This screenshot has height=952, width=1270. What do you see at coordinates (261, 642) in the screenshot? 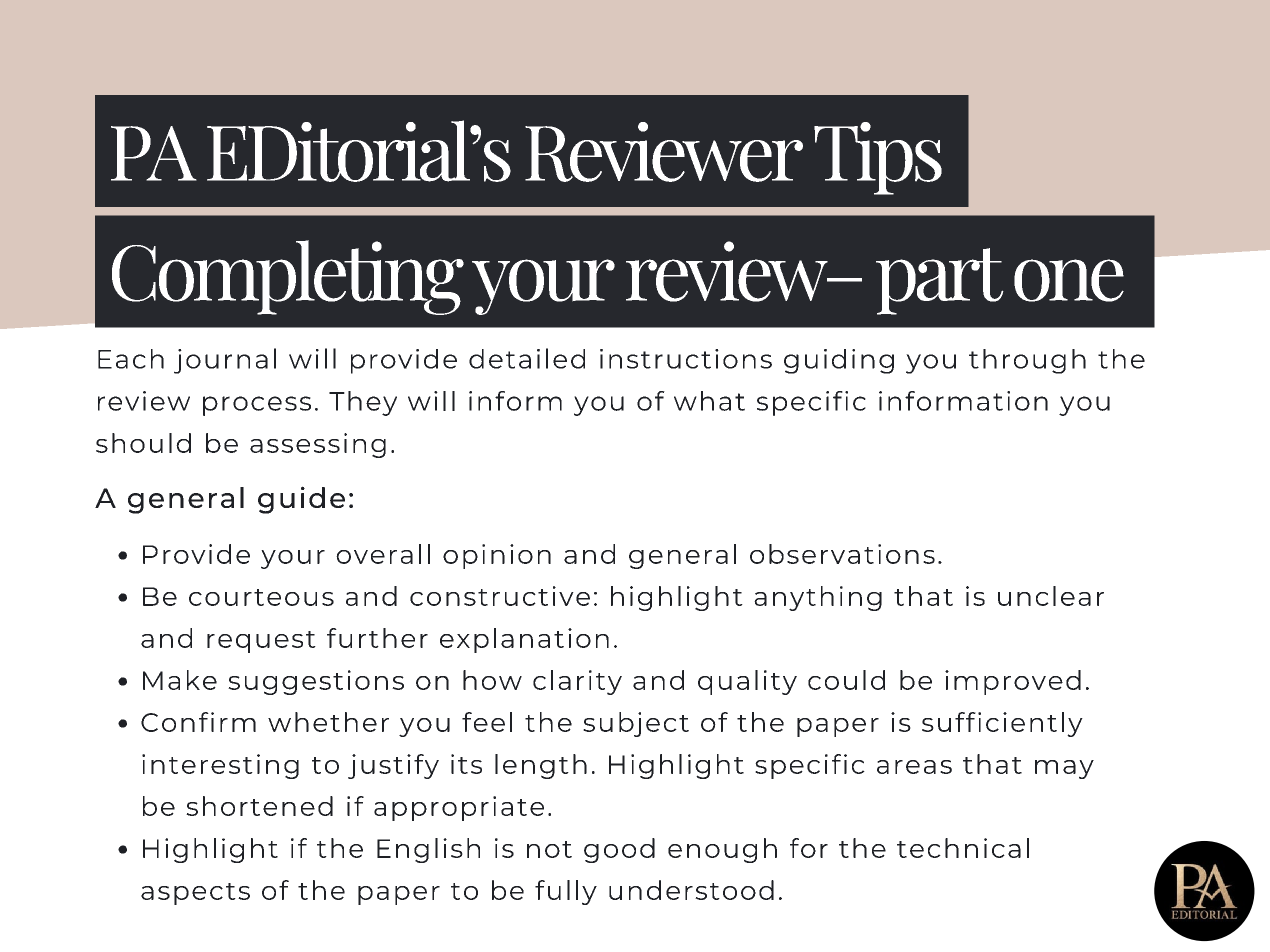
I see `request` at bounding box center [261, 642].
